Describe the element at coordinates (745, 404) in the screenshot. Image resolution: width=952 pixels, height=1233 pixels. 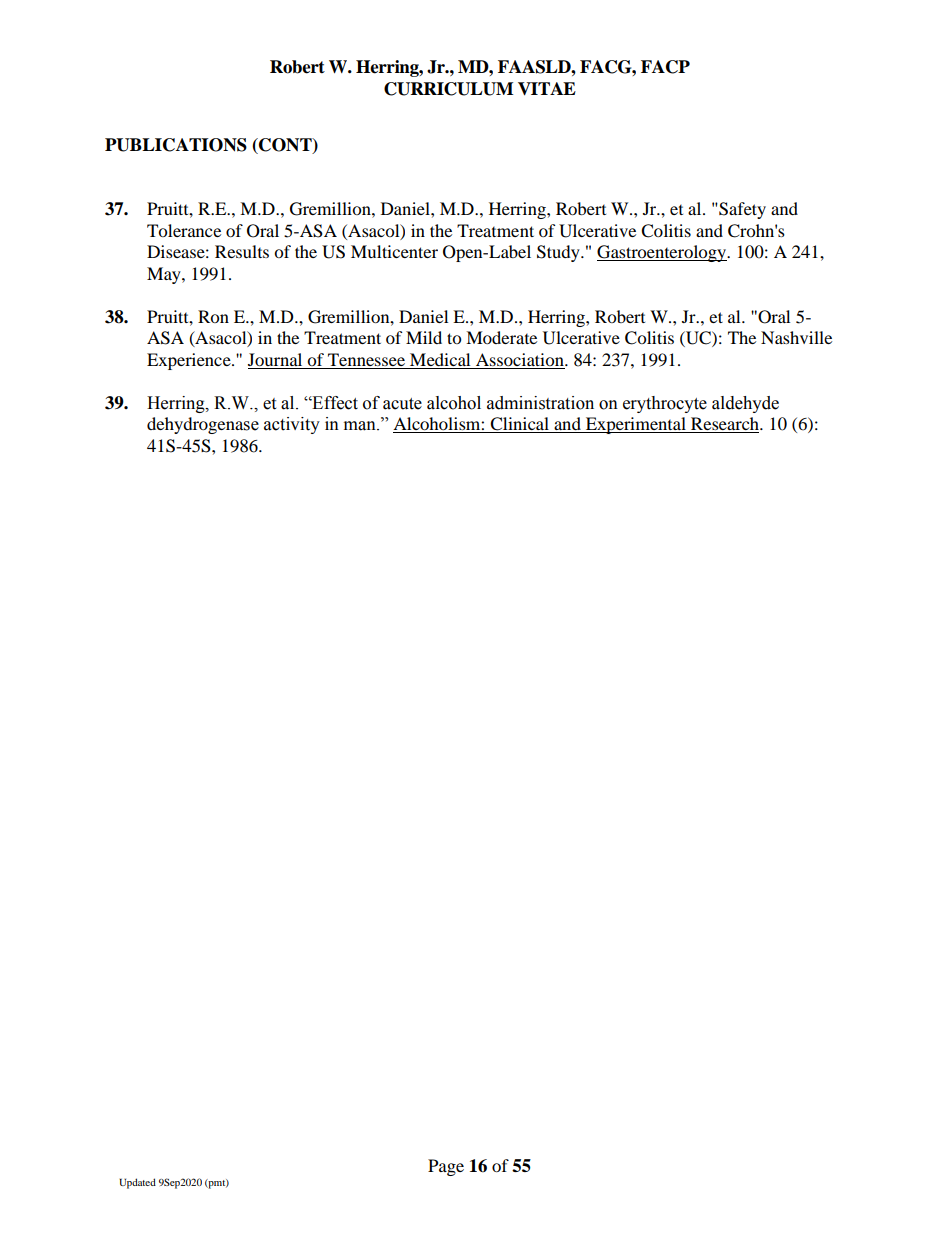
I see `aldehyde` at that location.
